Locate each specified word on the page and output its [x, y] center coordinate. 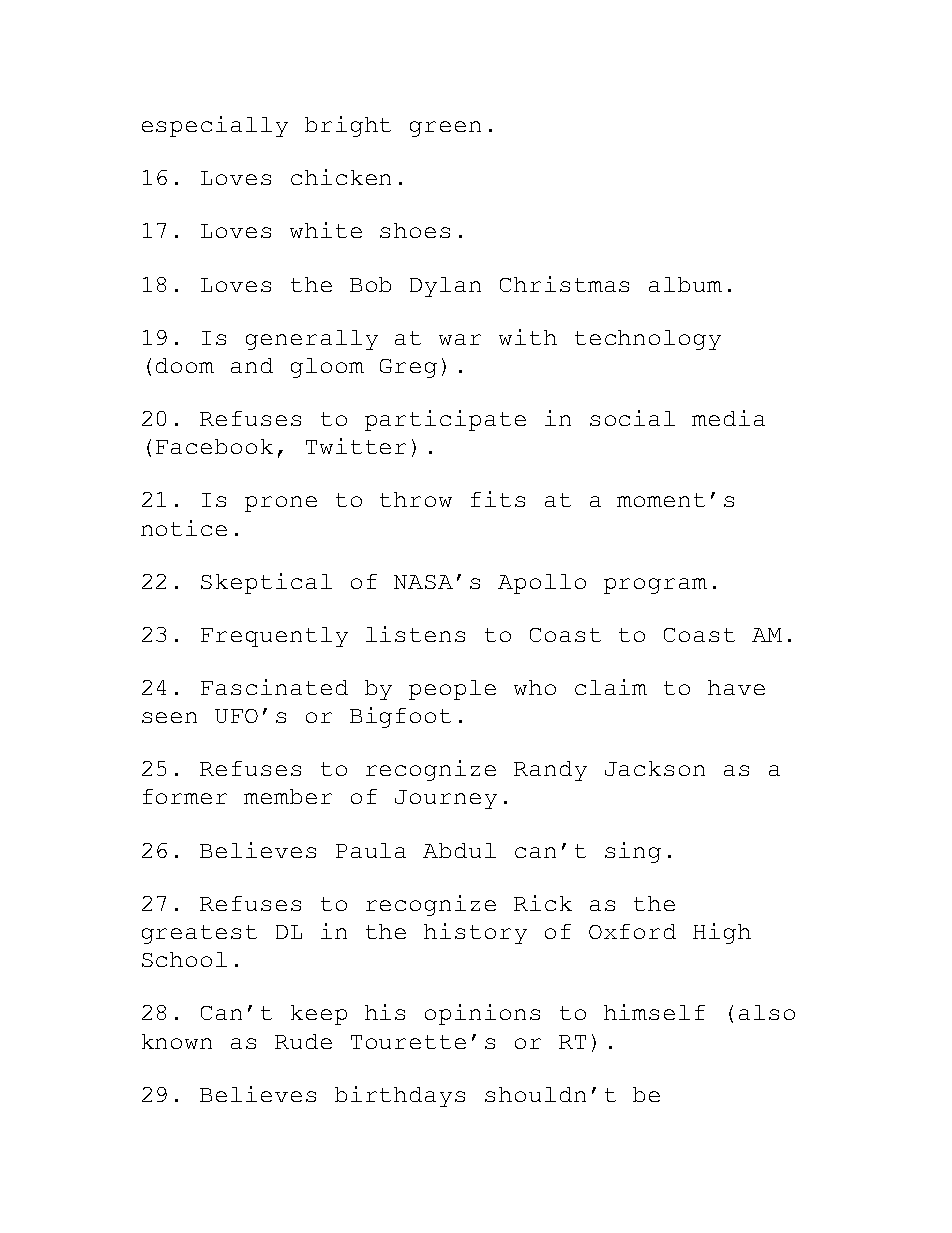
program [655, 586]
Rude [303, 1041]
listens [415, 634]
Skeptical [266, 583]
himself [654, 1012]
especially [215, 126]
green [445, 129]
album [685, 284]
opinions [482, 1014]
